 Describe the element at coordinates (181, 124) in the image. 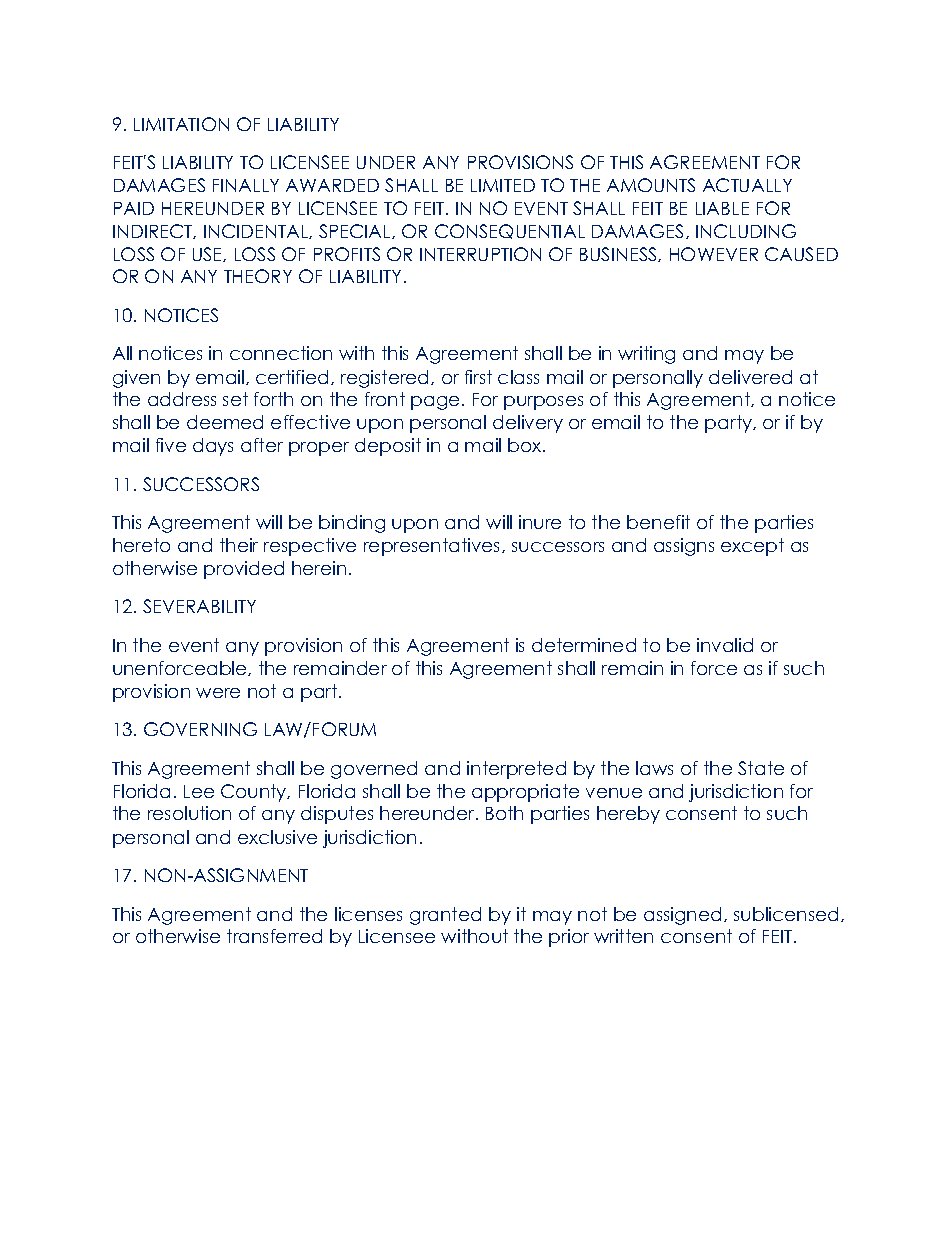

I see `LIMITATION` at that location.
